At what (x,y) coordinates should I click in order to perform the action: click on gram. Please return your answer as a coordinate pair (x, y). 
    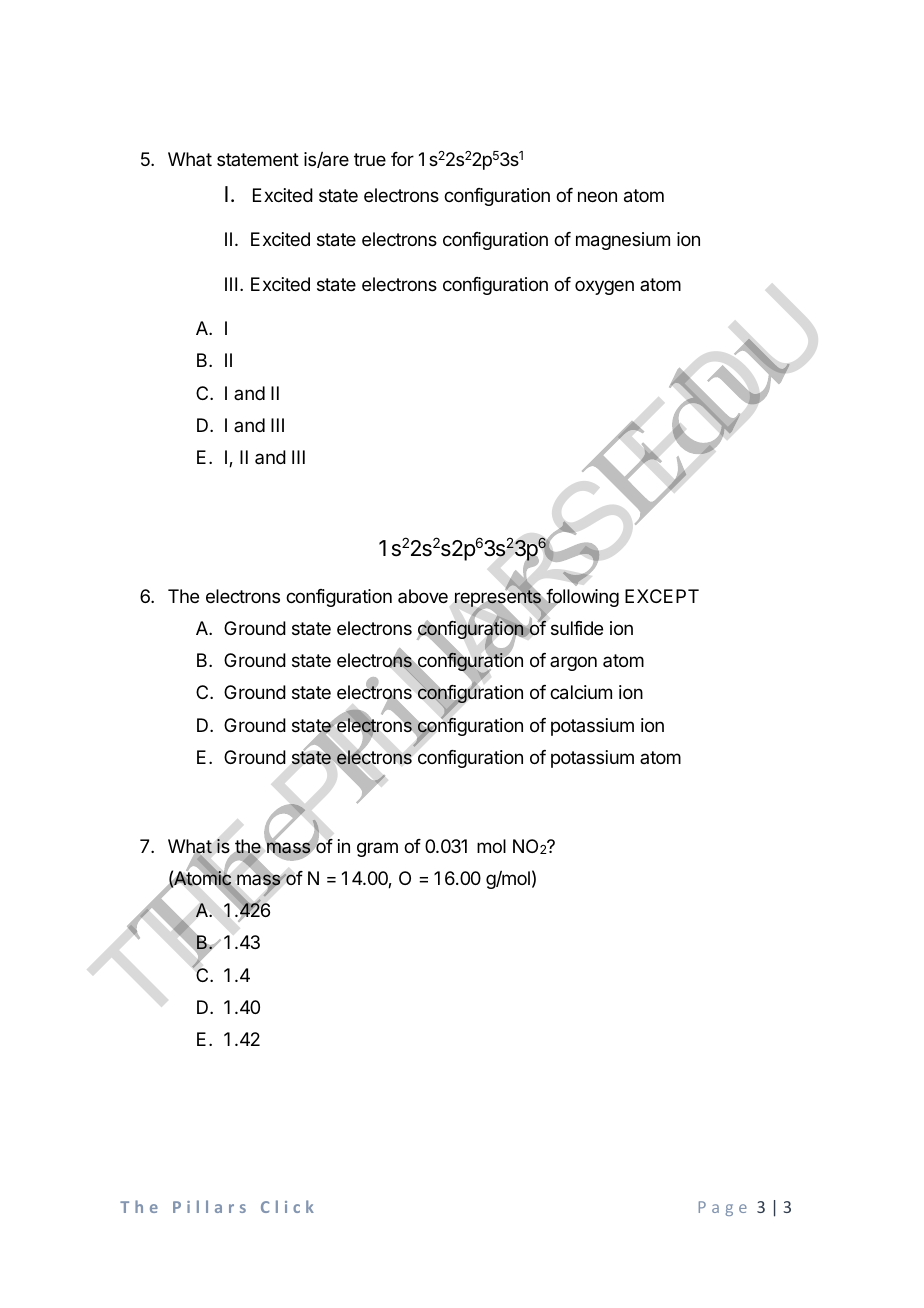
    Looking at the image, I should click on (377, 849).
